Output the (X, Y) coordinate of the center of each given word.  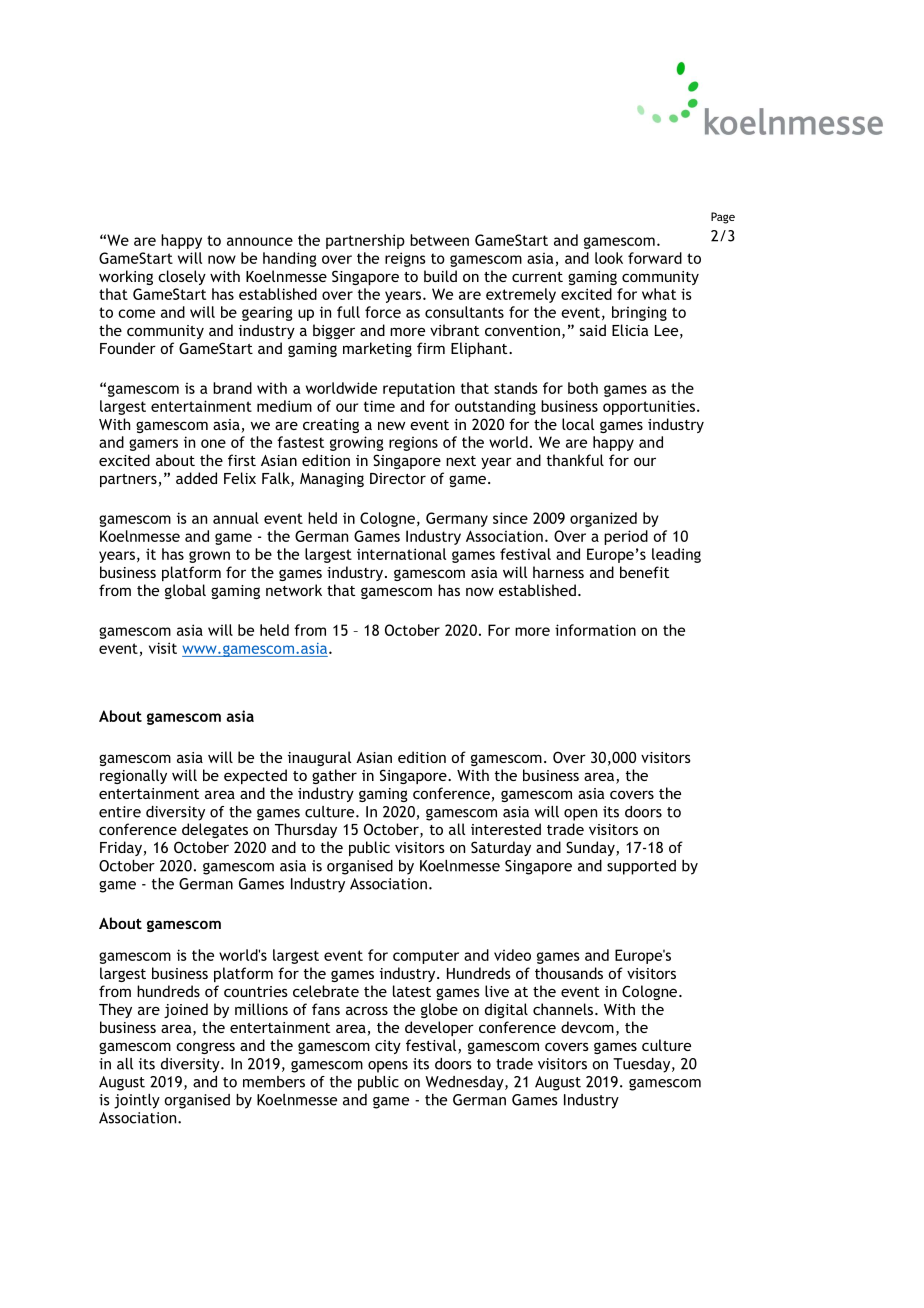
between (439, 240)
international (401, 554)
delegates (215, 830)
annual (236, 518)
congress (205, 1048)
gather (334, 776)
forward (655, 258)
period (626, 537)
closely (182, 277)
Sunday (591, 848)
